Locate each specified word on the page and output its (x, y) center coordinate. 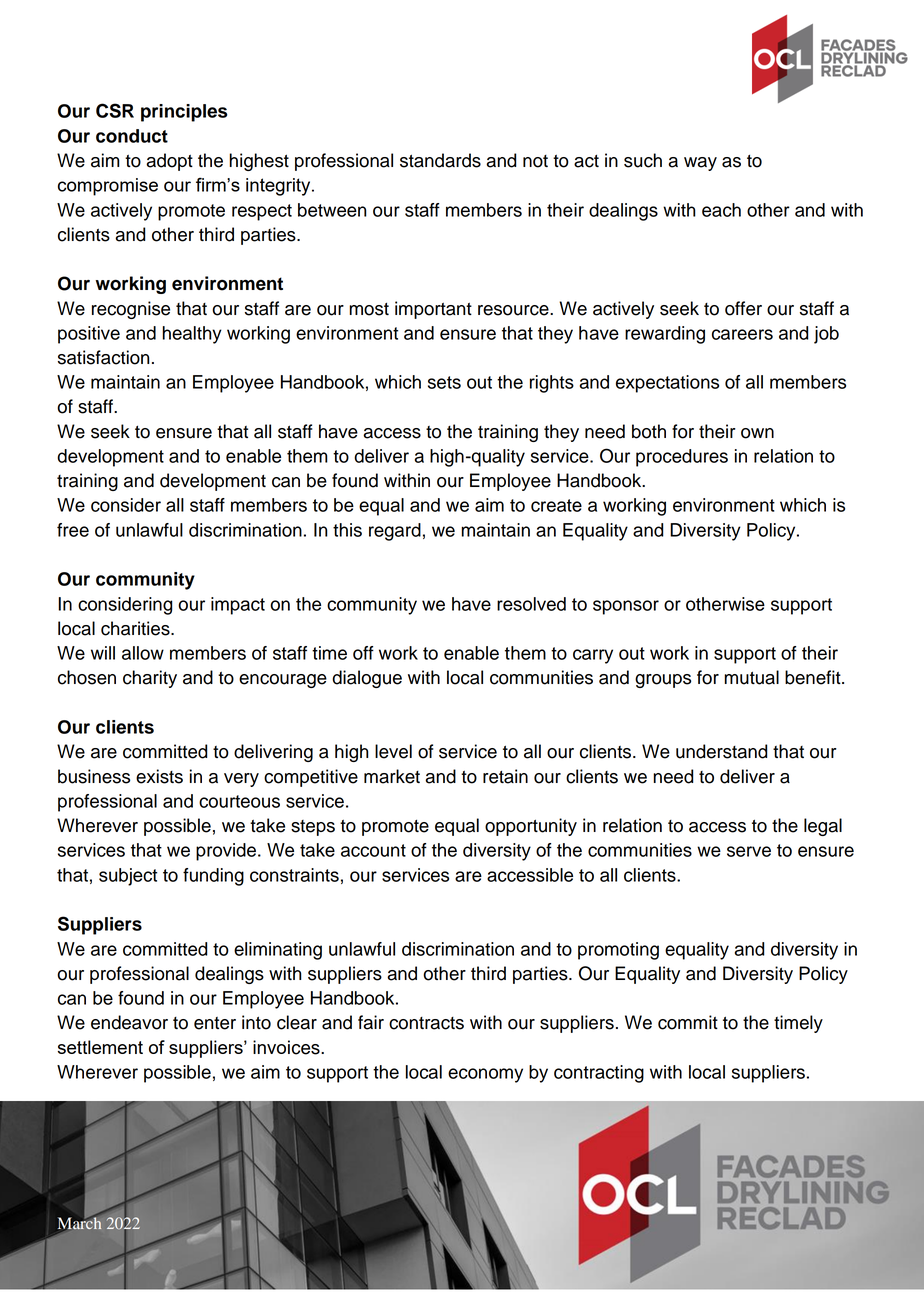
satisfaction (103, 357)
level (393, 751)
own (757, 433)
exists (159, 776)
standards (440, 160)
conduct (132, 136)
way (700, 164)
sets (444, 382)
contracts (426, 1023)
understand (721, 751)
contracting (599, 1074)
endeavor (129, 1022)
